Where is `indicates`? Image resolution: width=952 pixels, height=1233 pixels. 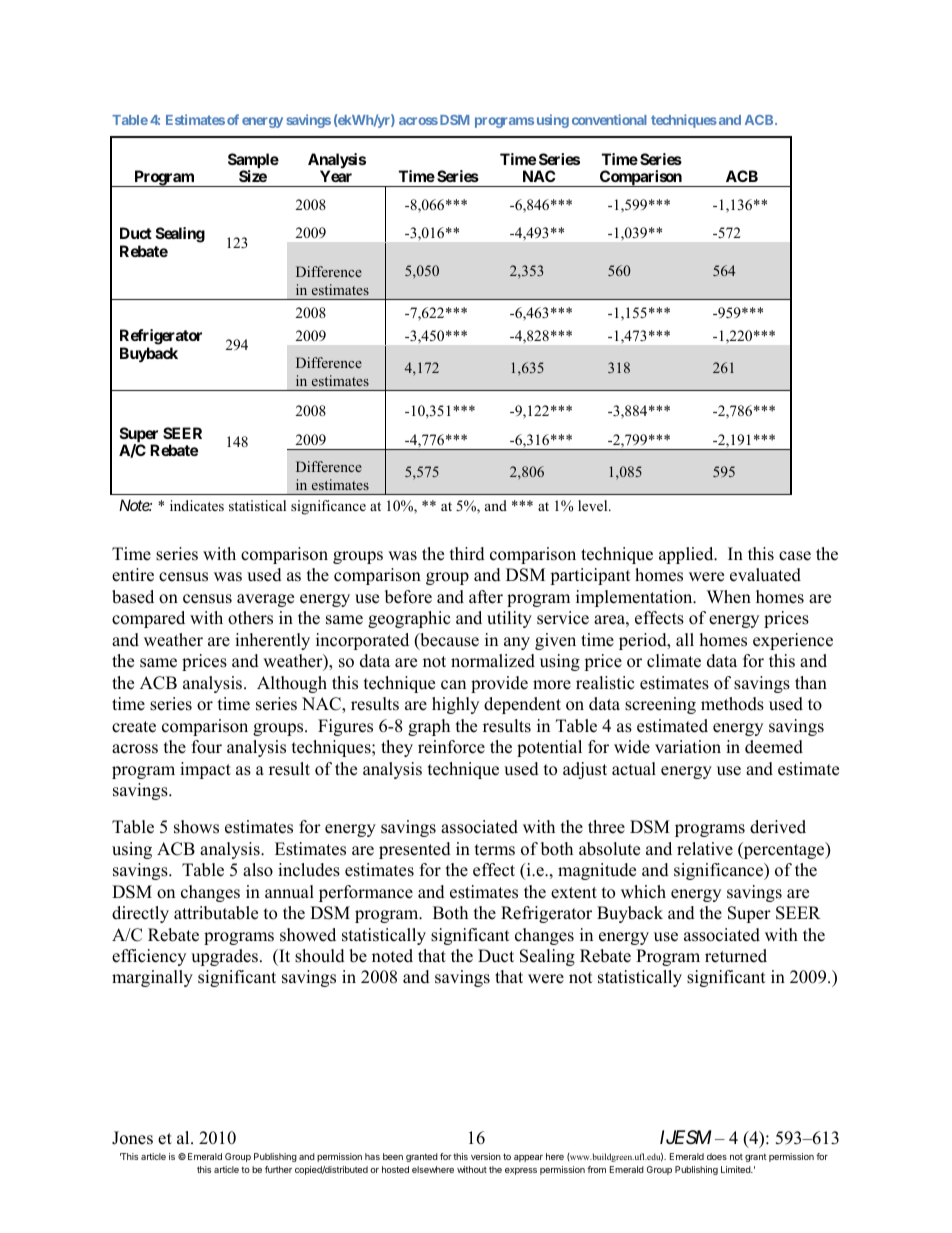 indicates is located at coordinates (197, 505).
